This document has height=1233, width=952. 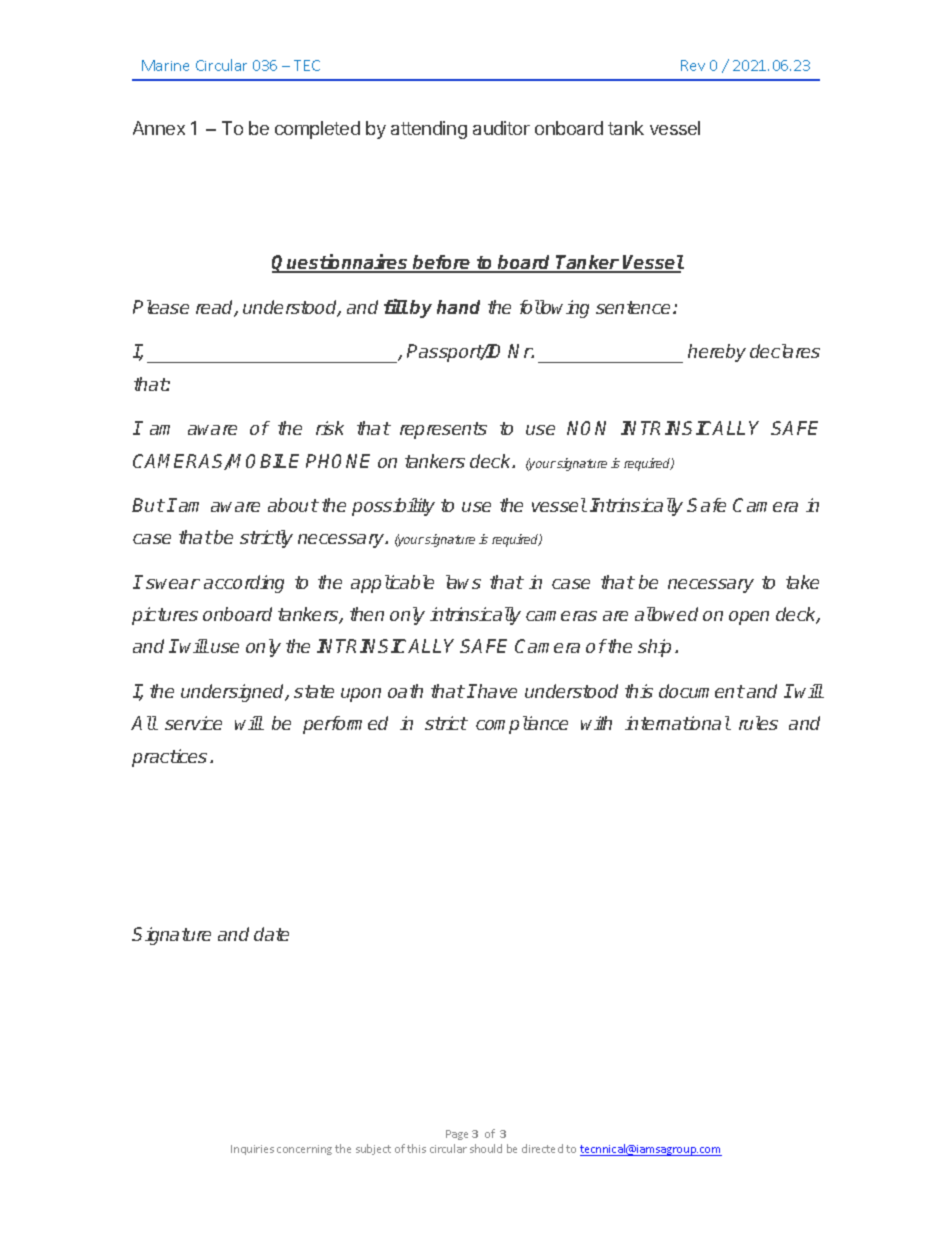 I want to click on Page, so click(x=457, y=1135).
